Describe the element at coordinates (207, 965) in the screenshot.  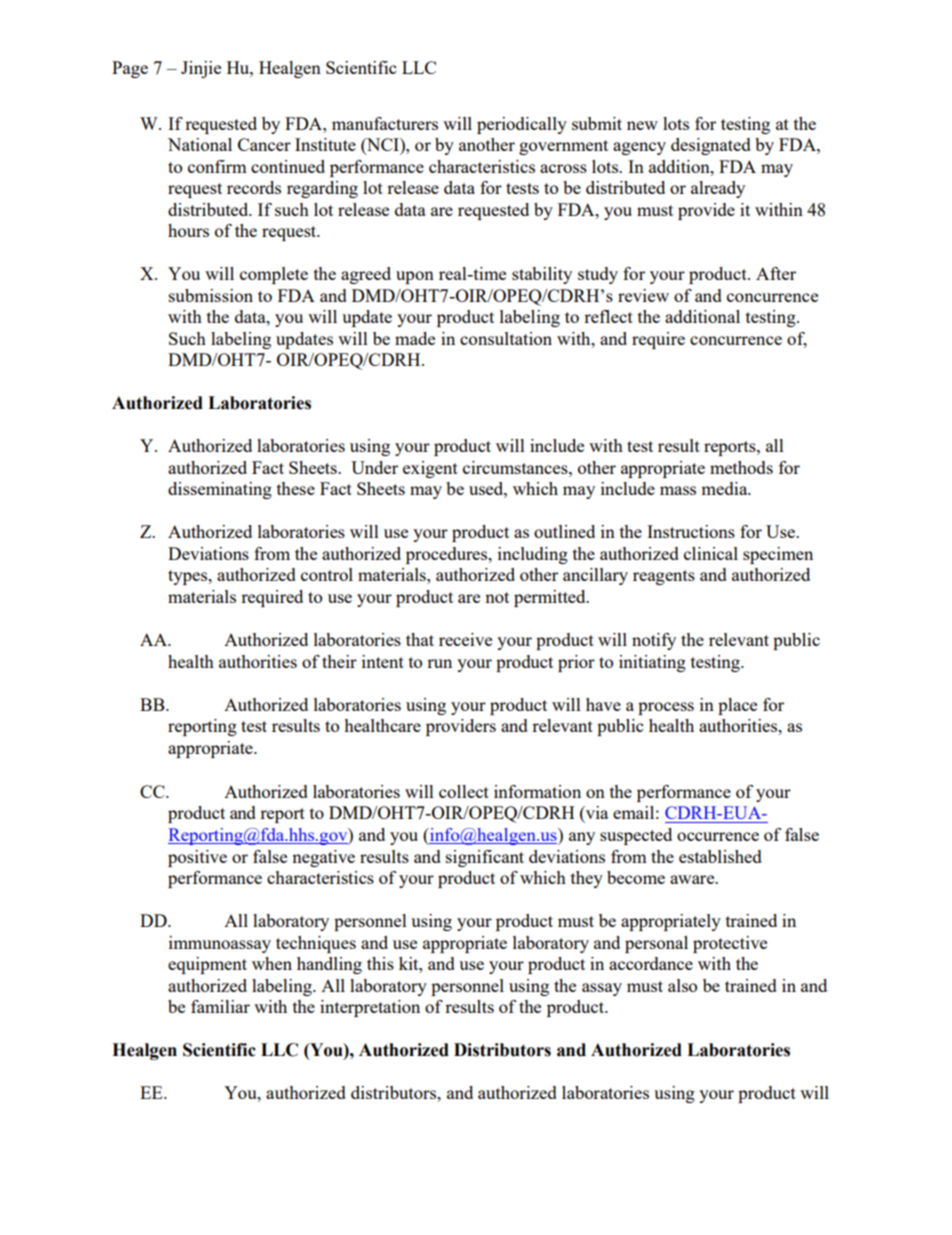
I see `equipment` at that location.
